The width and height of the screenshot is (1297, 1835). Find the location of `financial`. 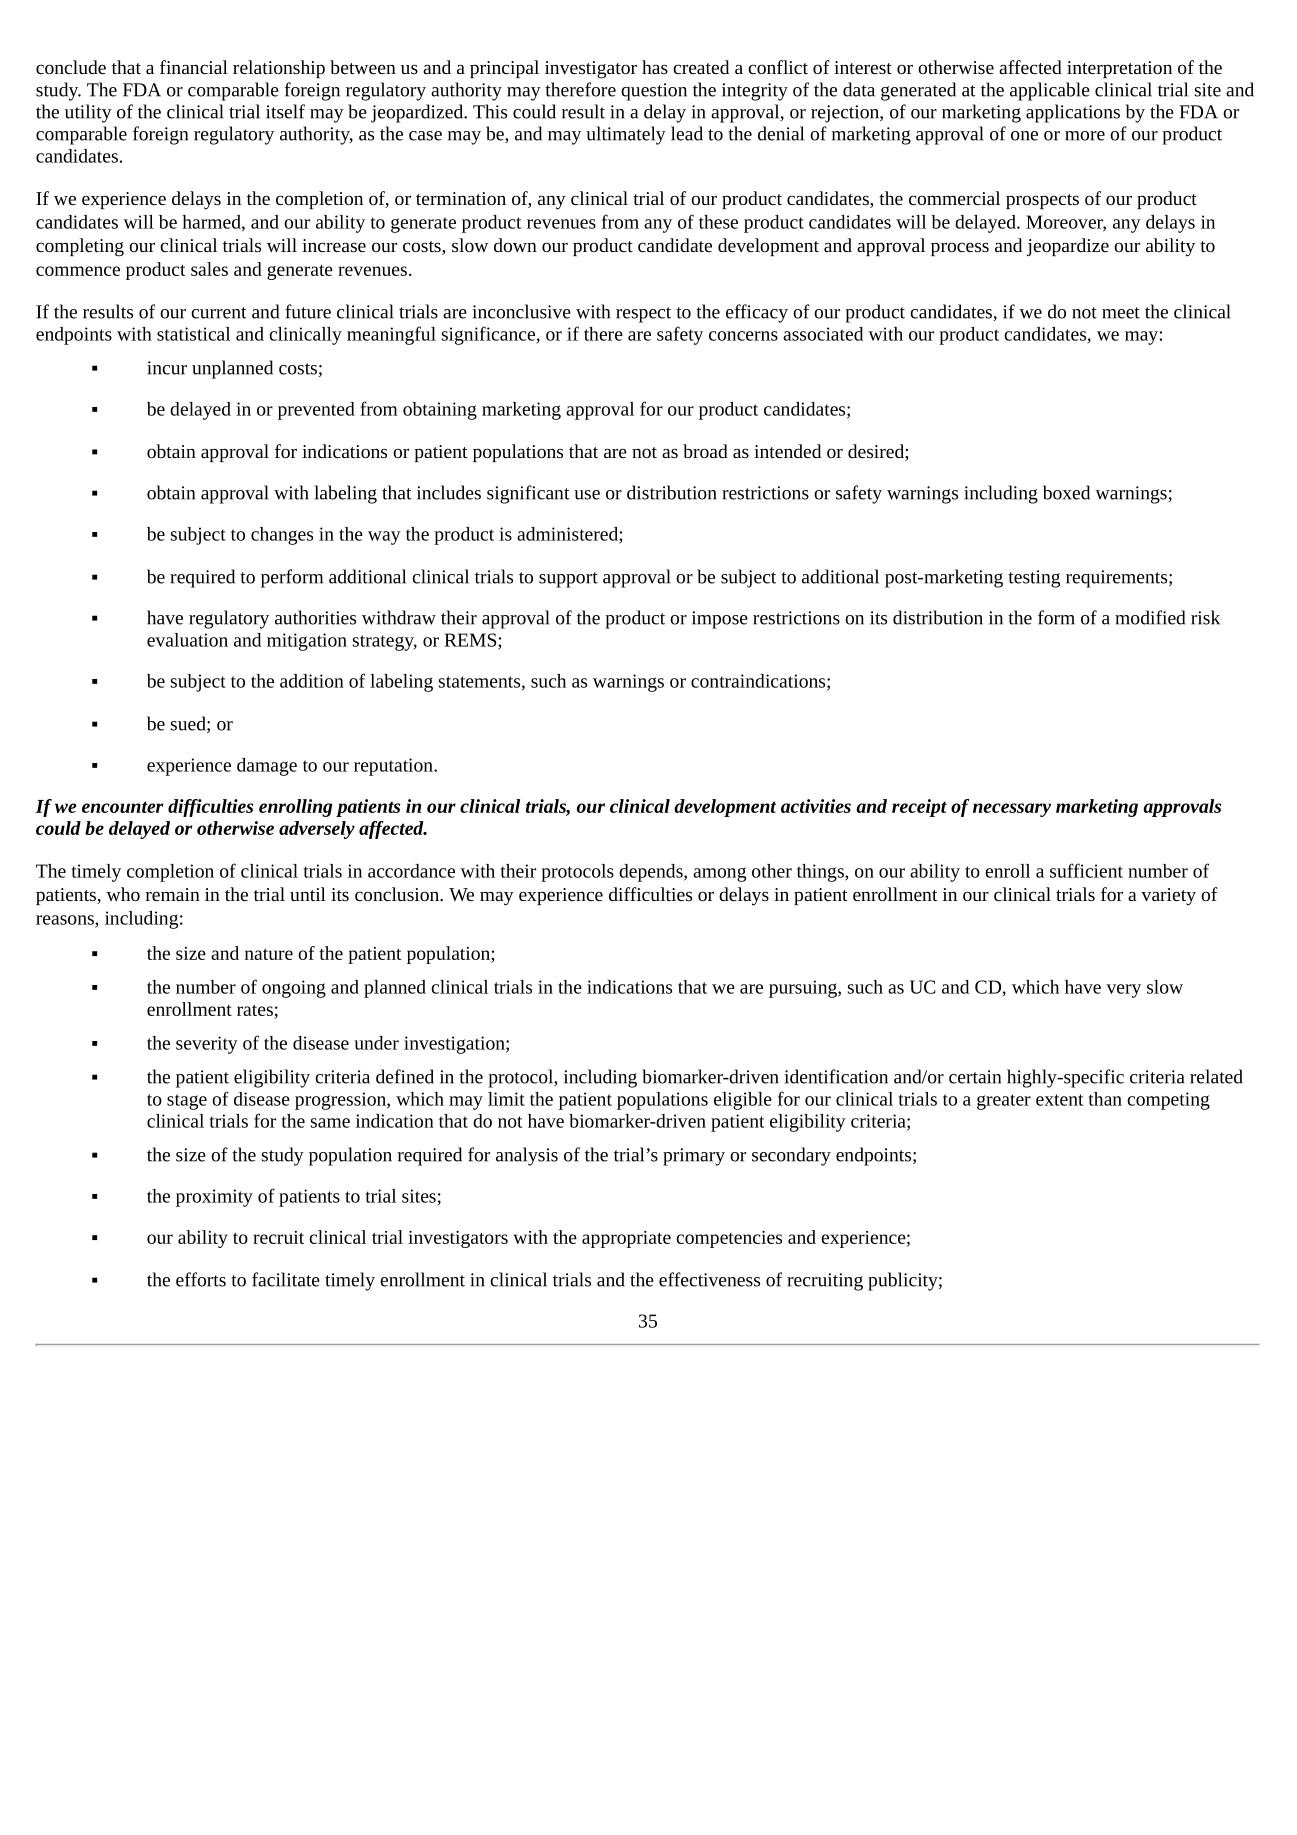

financial is located at coordinates (194, 67).
